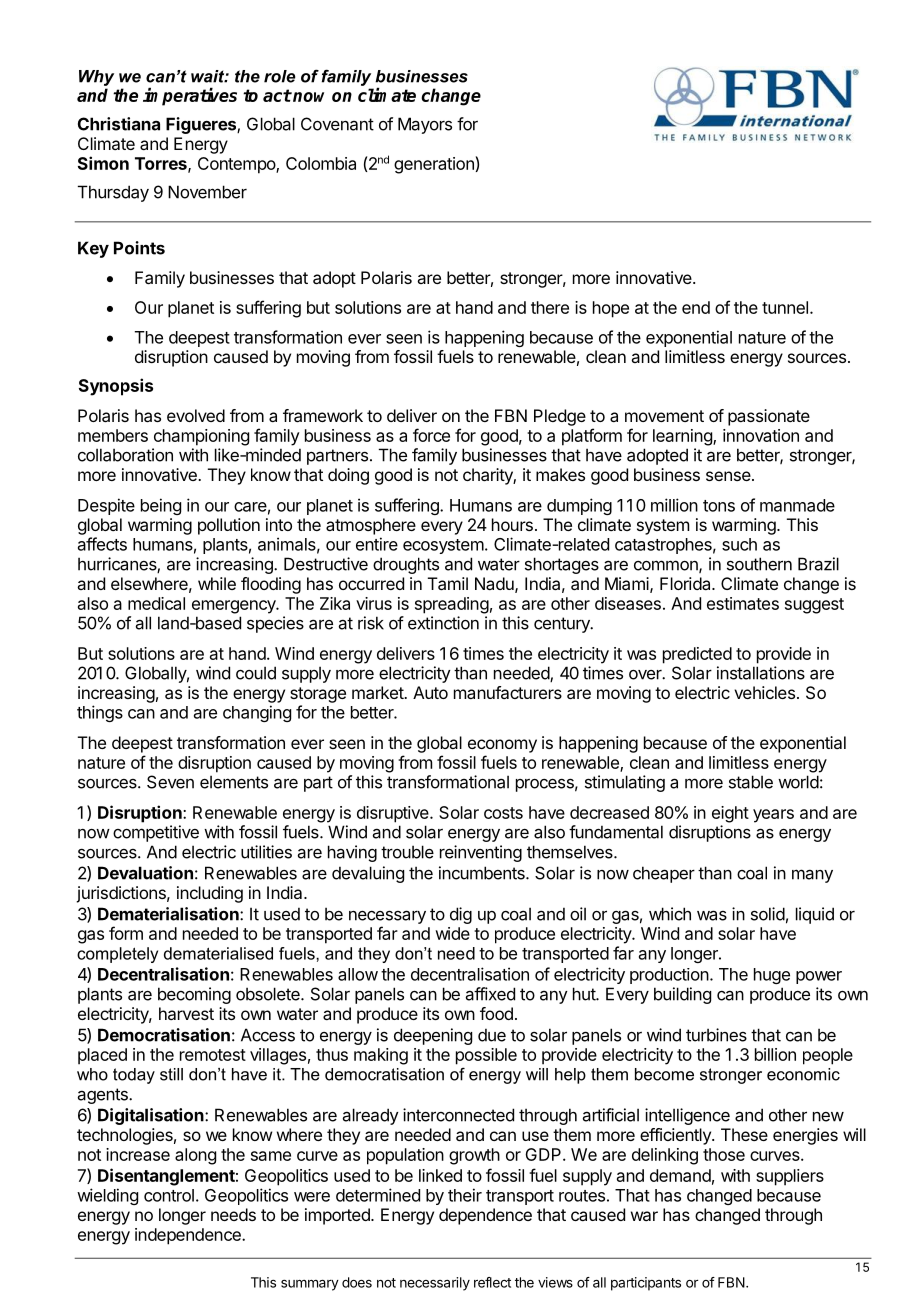  What do you see at coordinates (729, 476) in the image?
I see `sense` at bounding box center [729, 476].
